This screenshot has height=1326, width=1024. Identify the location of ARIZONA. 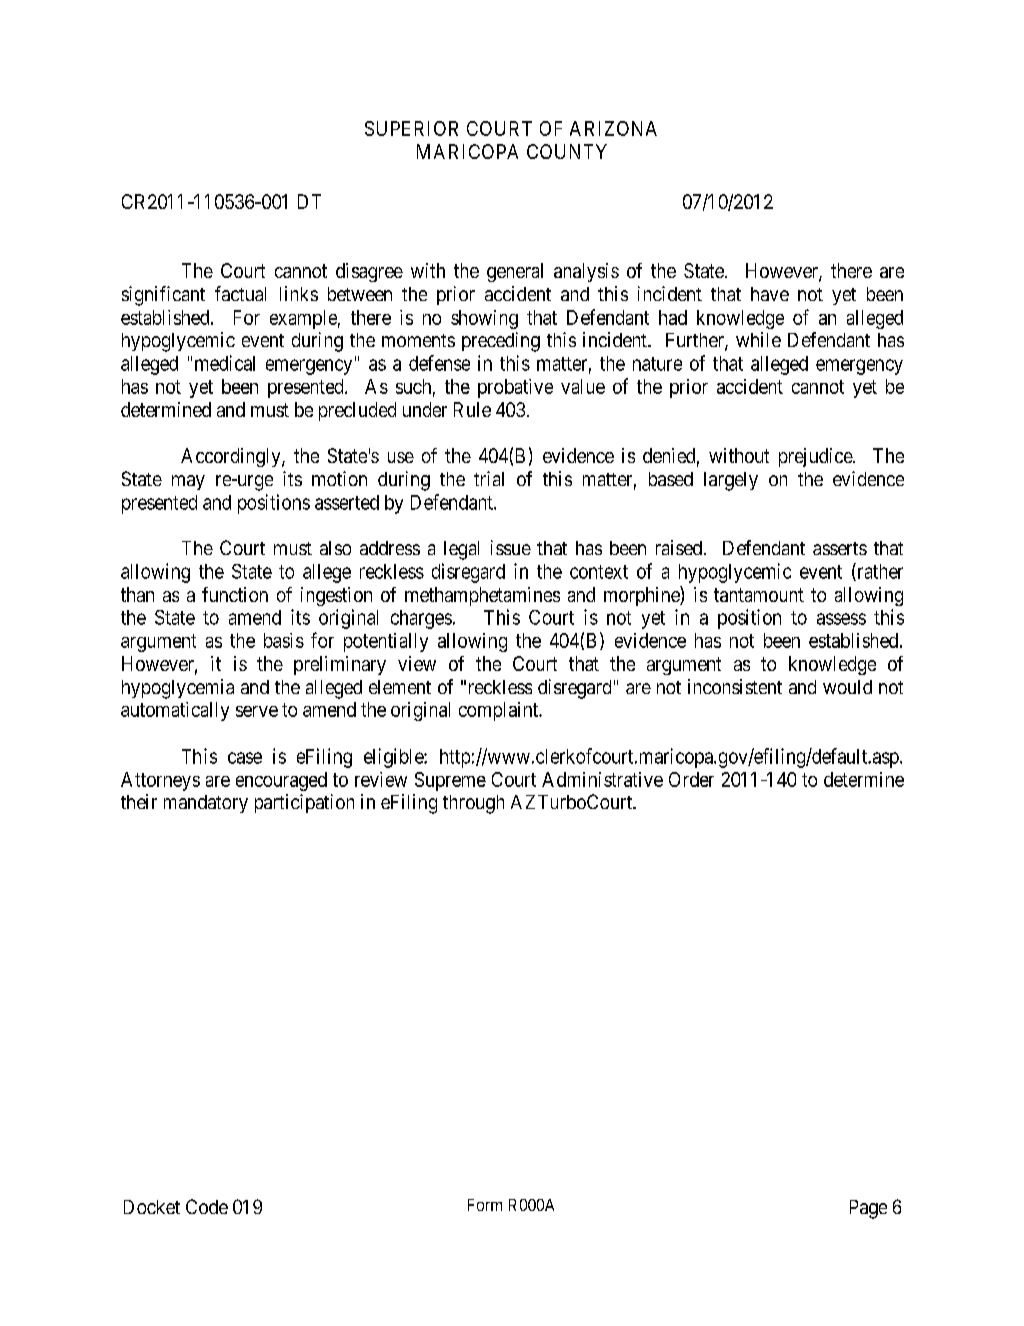
(613, 128).
